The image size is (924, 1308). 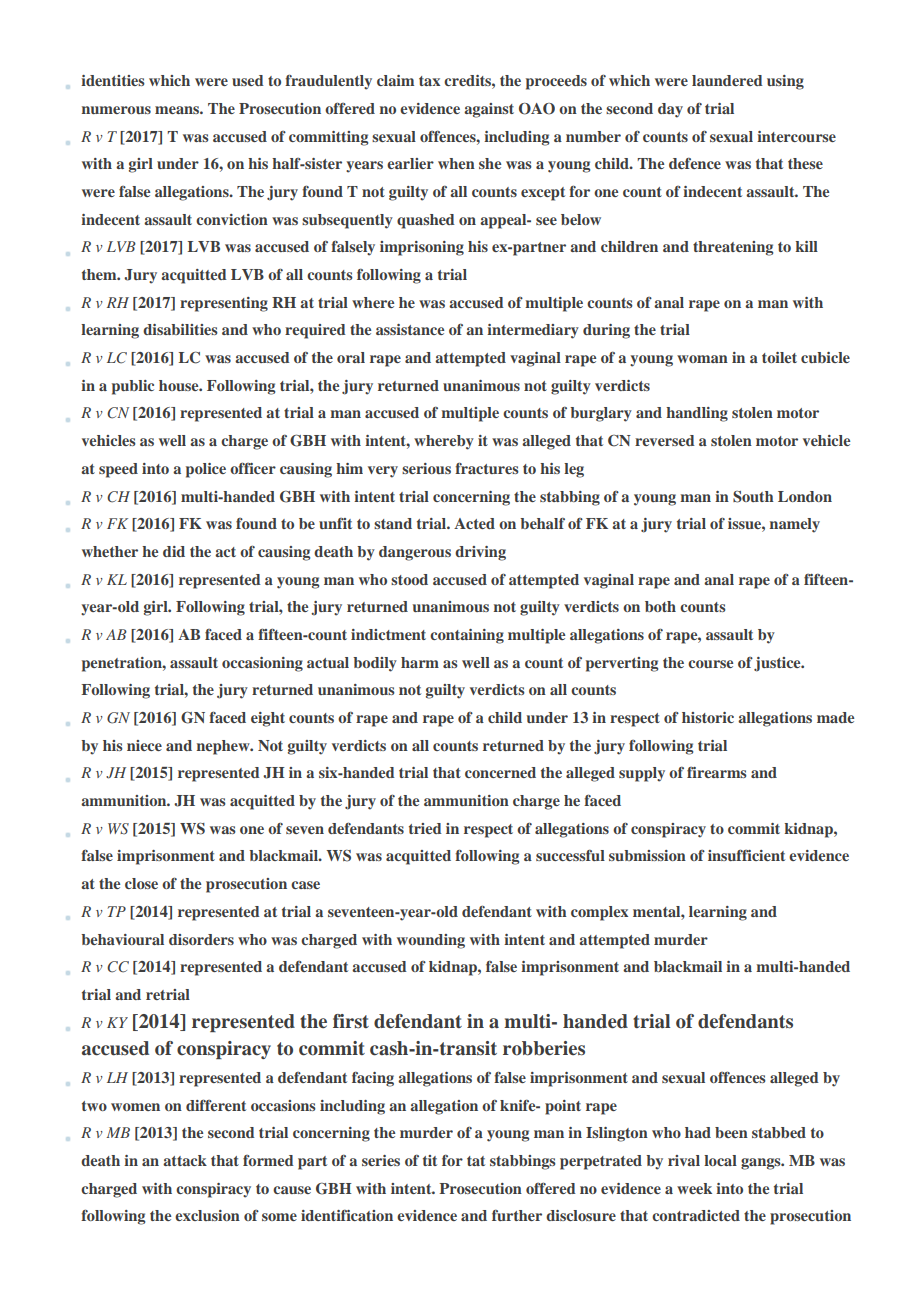 What do you see at coordinates (116, 110) in the screenshot?
I see `numerous` at bounding box center [116, 110].
